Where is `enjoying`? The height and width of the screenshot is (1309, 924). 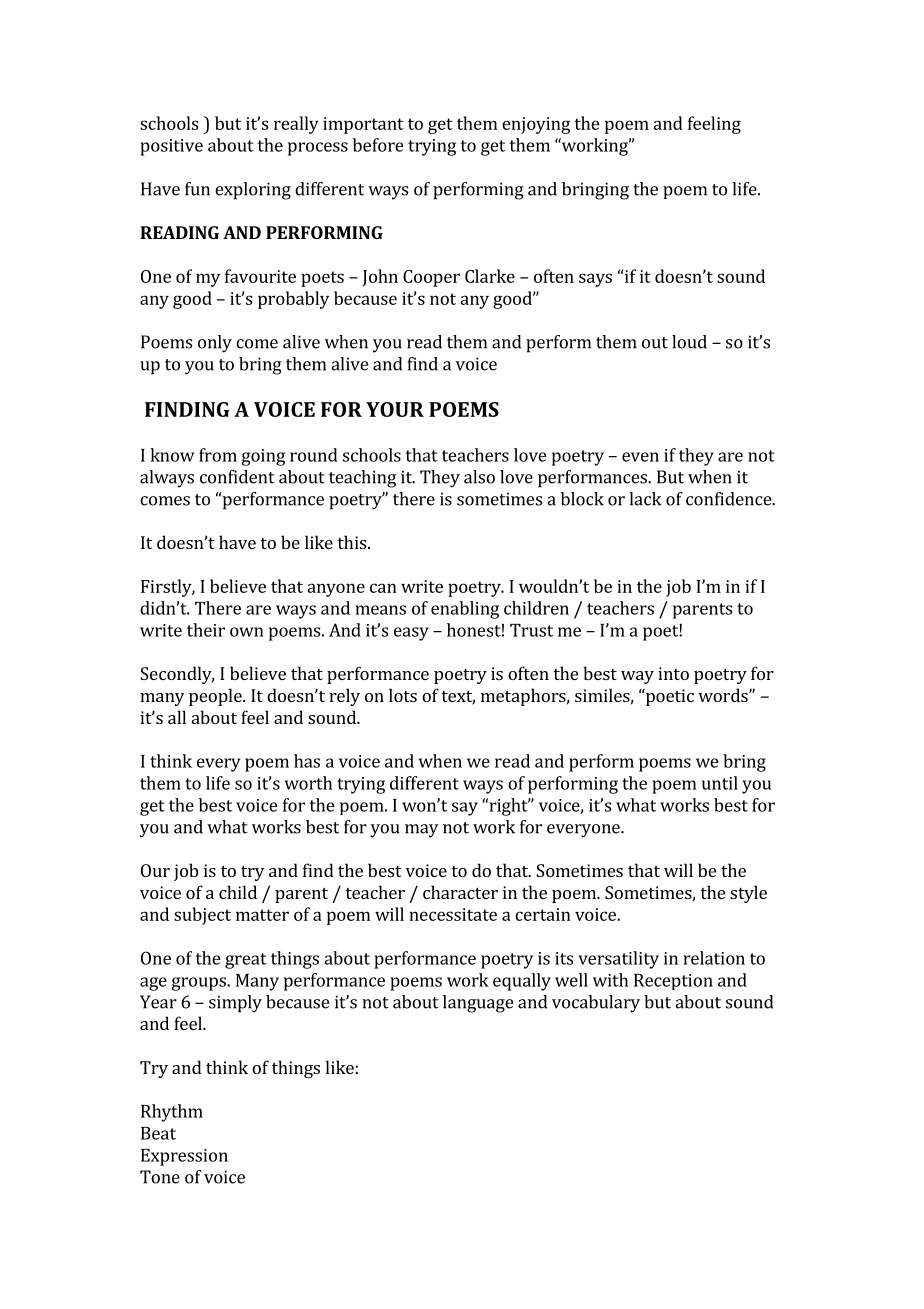
enjoying is located at coordinates (536, 125).
